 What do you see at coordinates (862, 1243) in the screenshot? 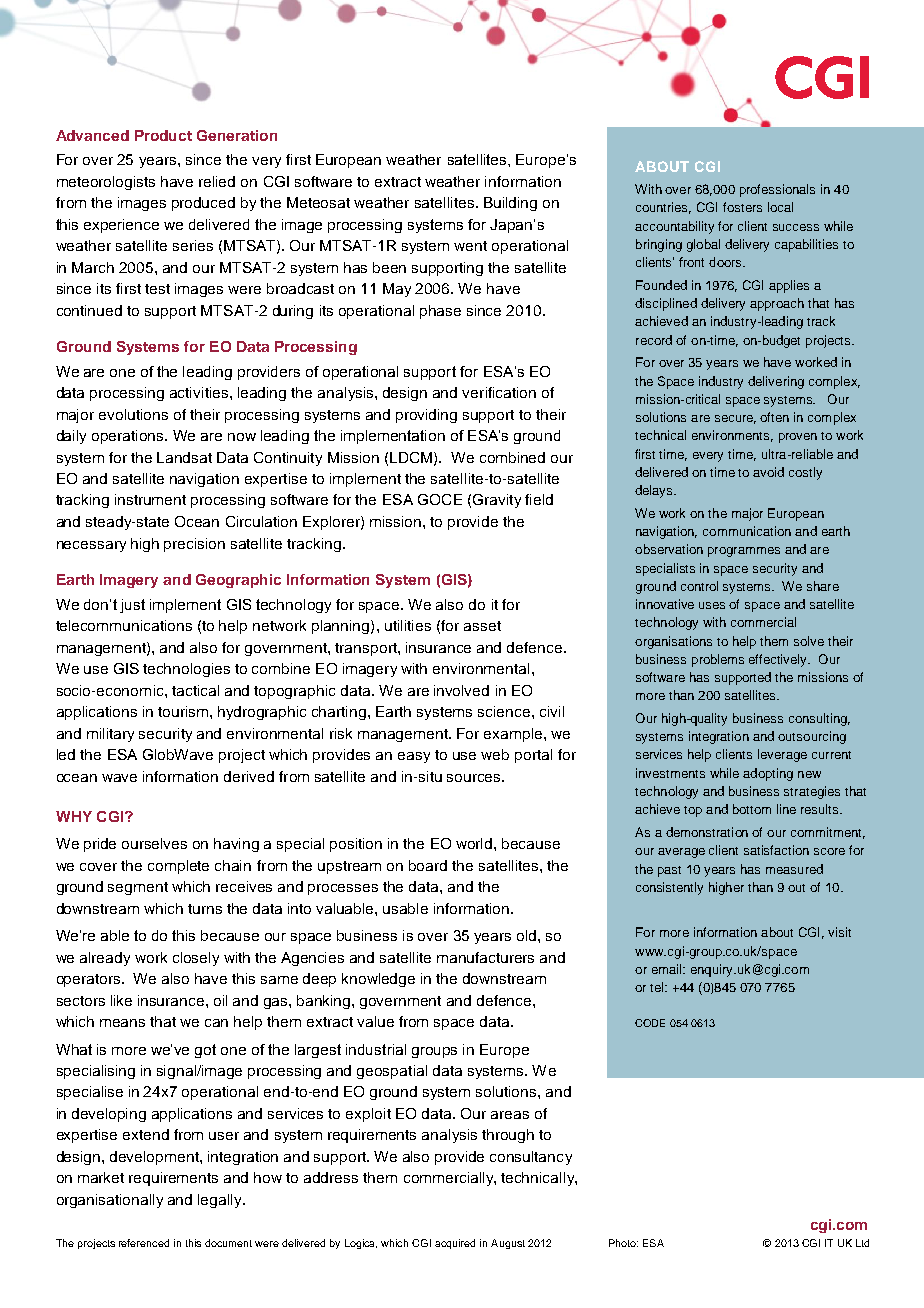
I see `Ltd` at bounding box center [862, 1243].
